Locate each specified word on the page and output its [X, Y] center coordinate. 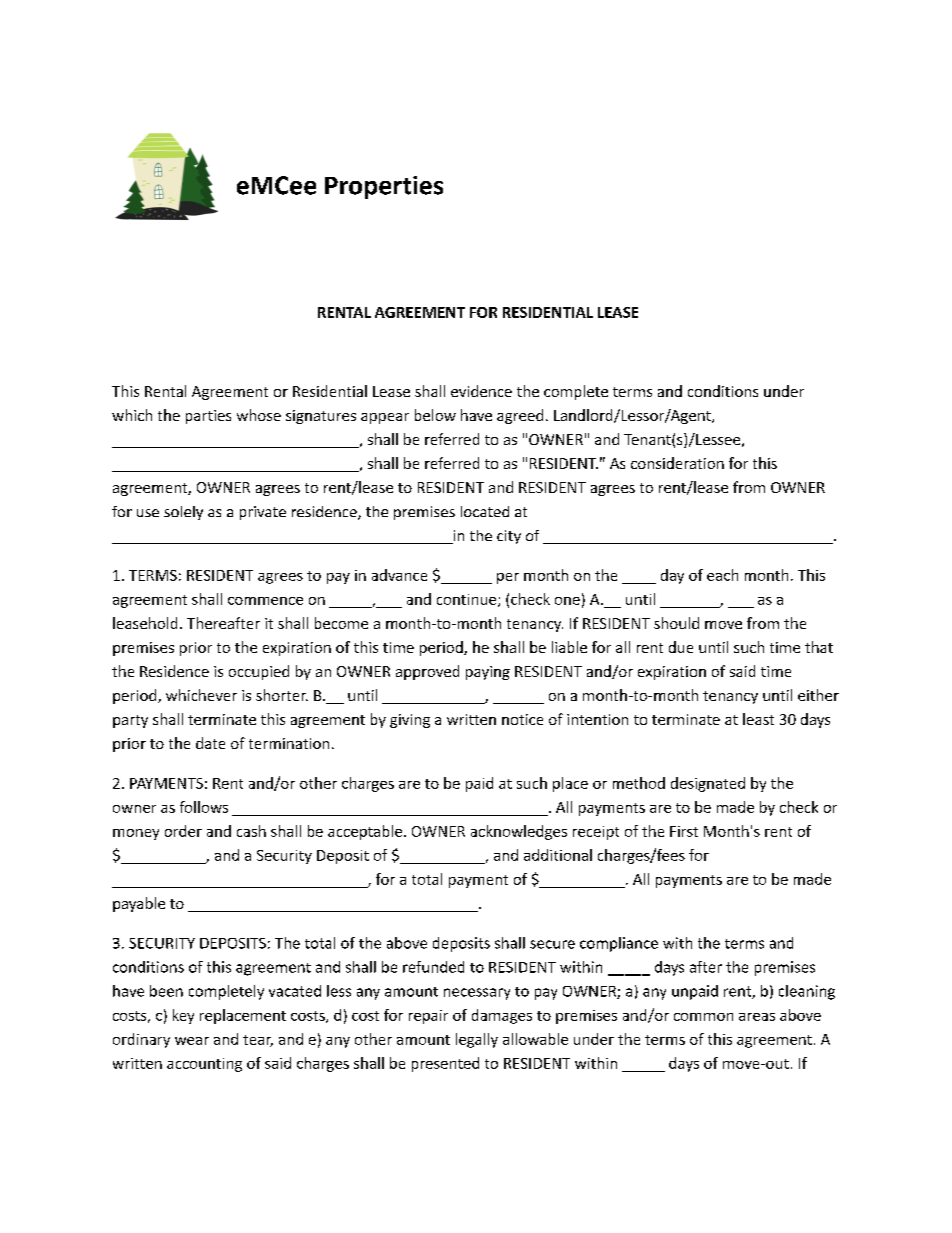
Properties [384, 187]
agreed [520, 416]
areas [757, 1017]
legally [477, 1040]
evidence [481, 391]
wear [192, 1041]
